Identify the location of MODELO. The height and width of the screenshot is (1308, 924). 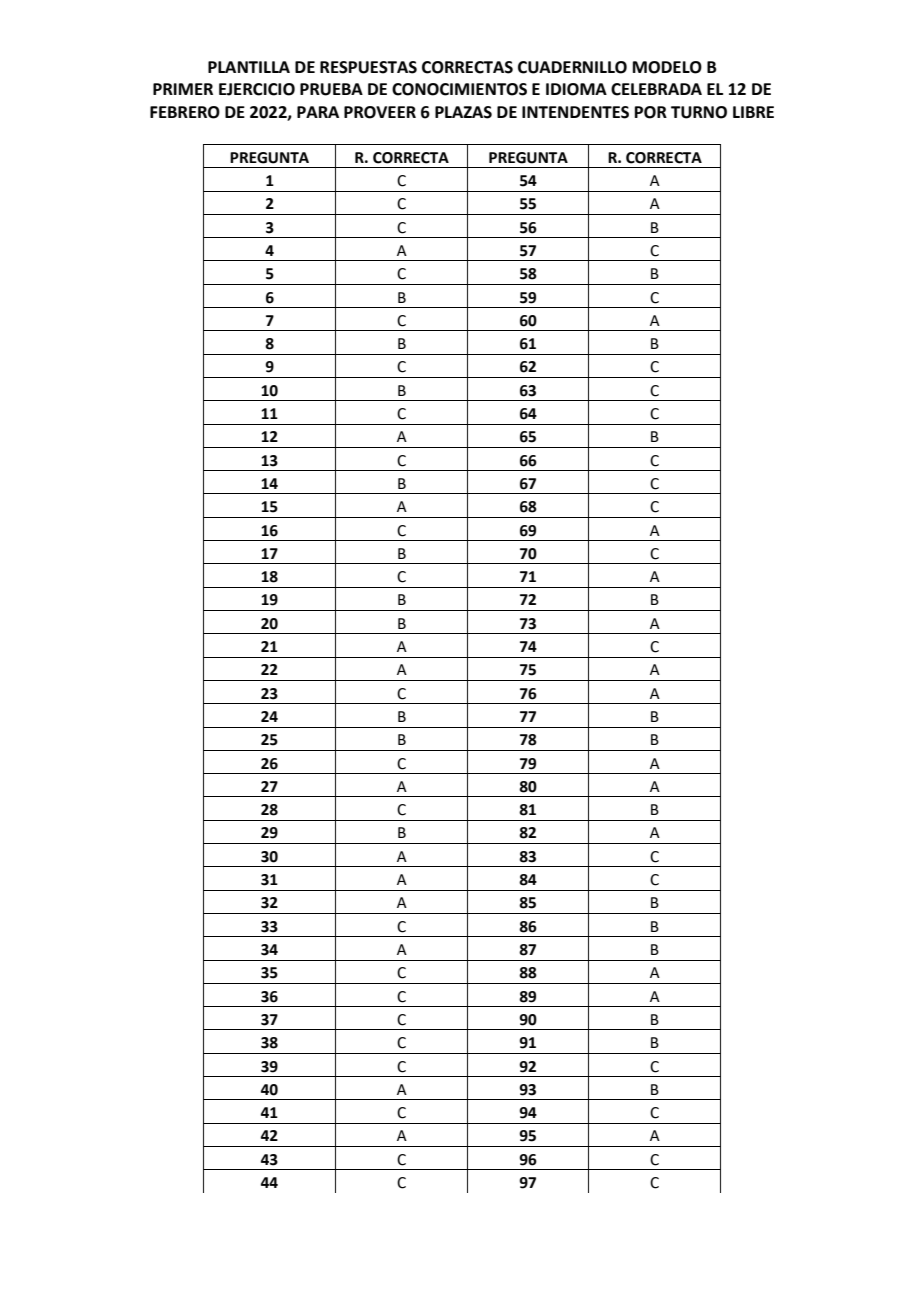
(667, 67).
